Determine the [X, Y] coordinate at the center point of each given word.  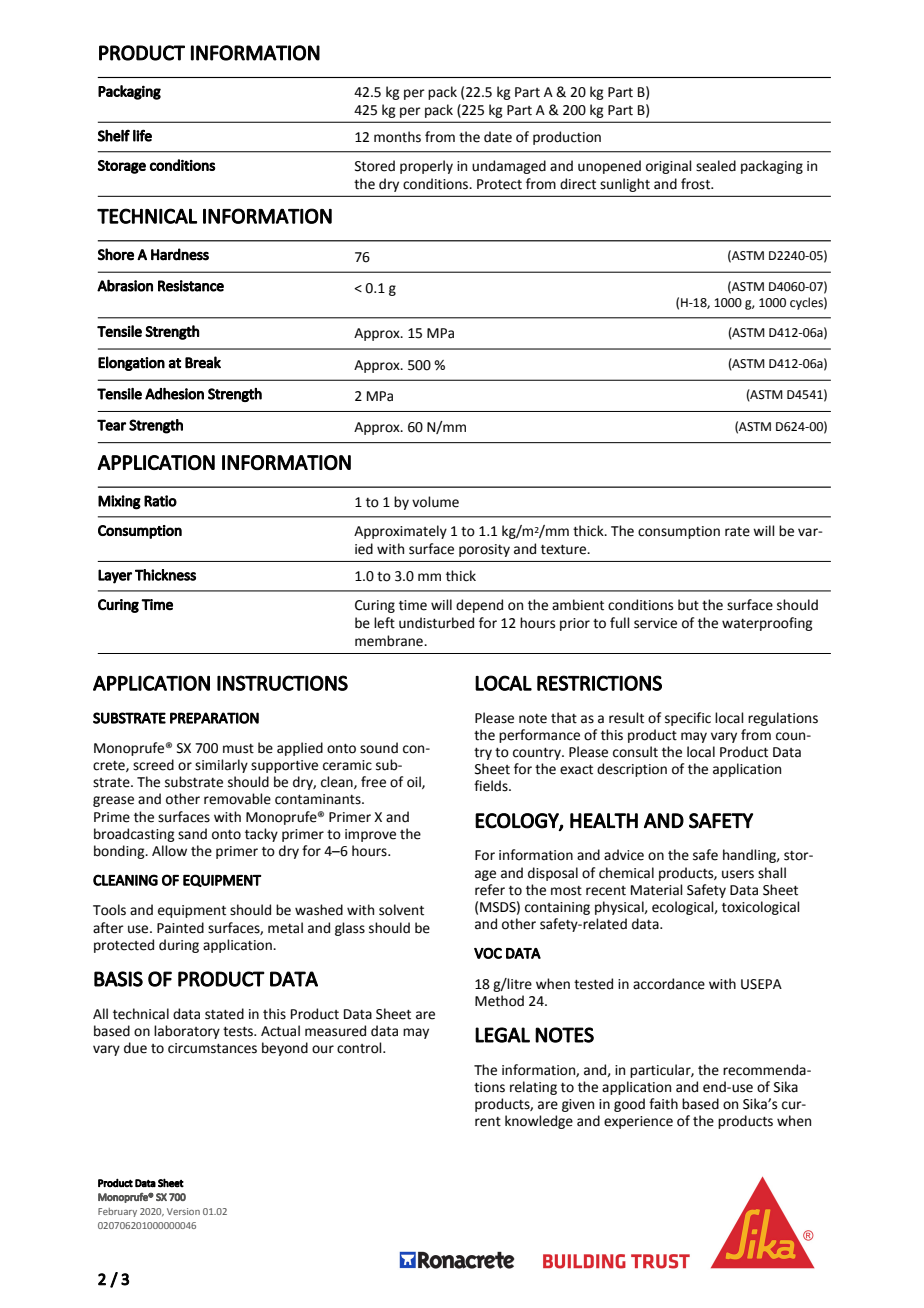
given [578, 1105]
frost [697, 184]
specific [688, 719]
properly [426, 167]
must [238, 749]
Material [657, 890]
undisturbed [436, 623]
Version [183, 1211]
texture [565, 550]
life [142, 135]
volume [435, 502]
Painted [180, 928]
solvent [401, 910]
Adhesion [174, 394]
